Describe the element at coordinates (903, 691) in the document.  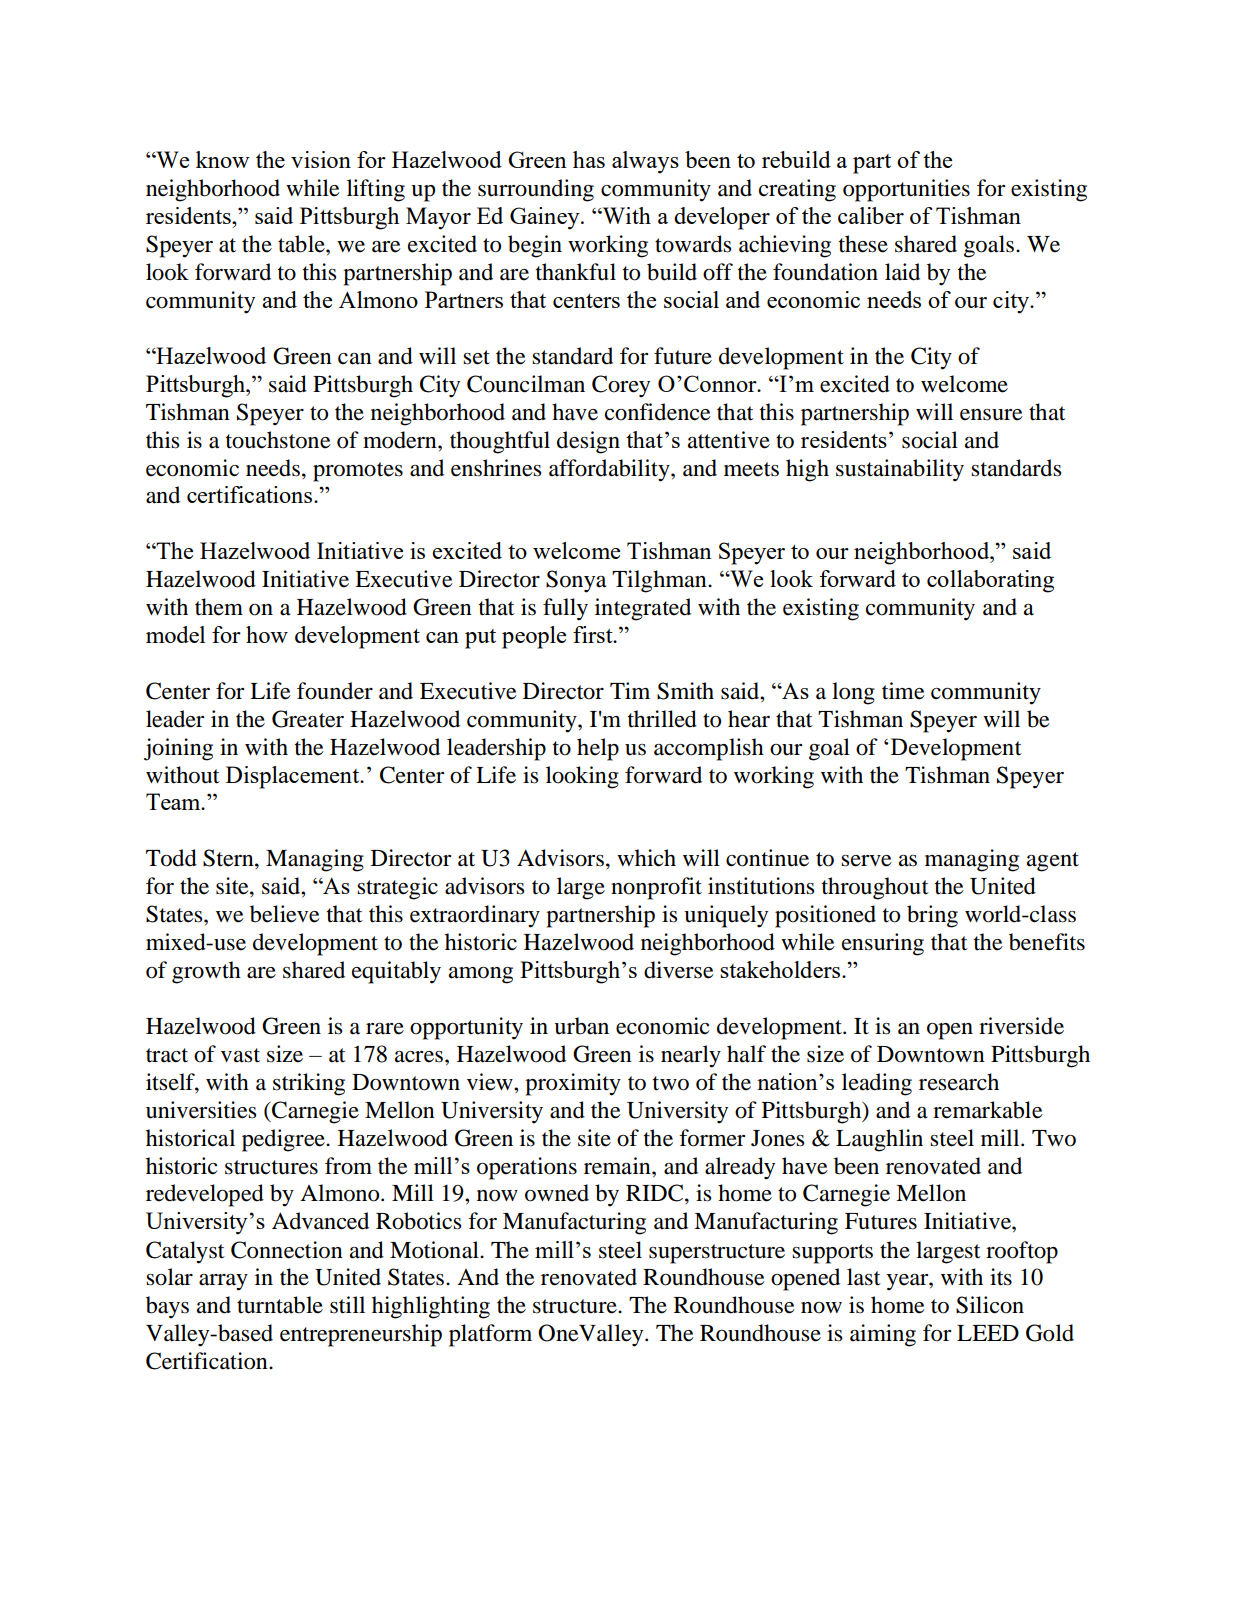
I see `time` at that location.
